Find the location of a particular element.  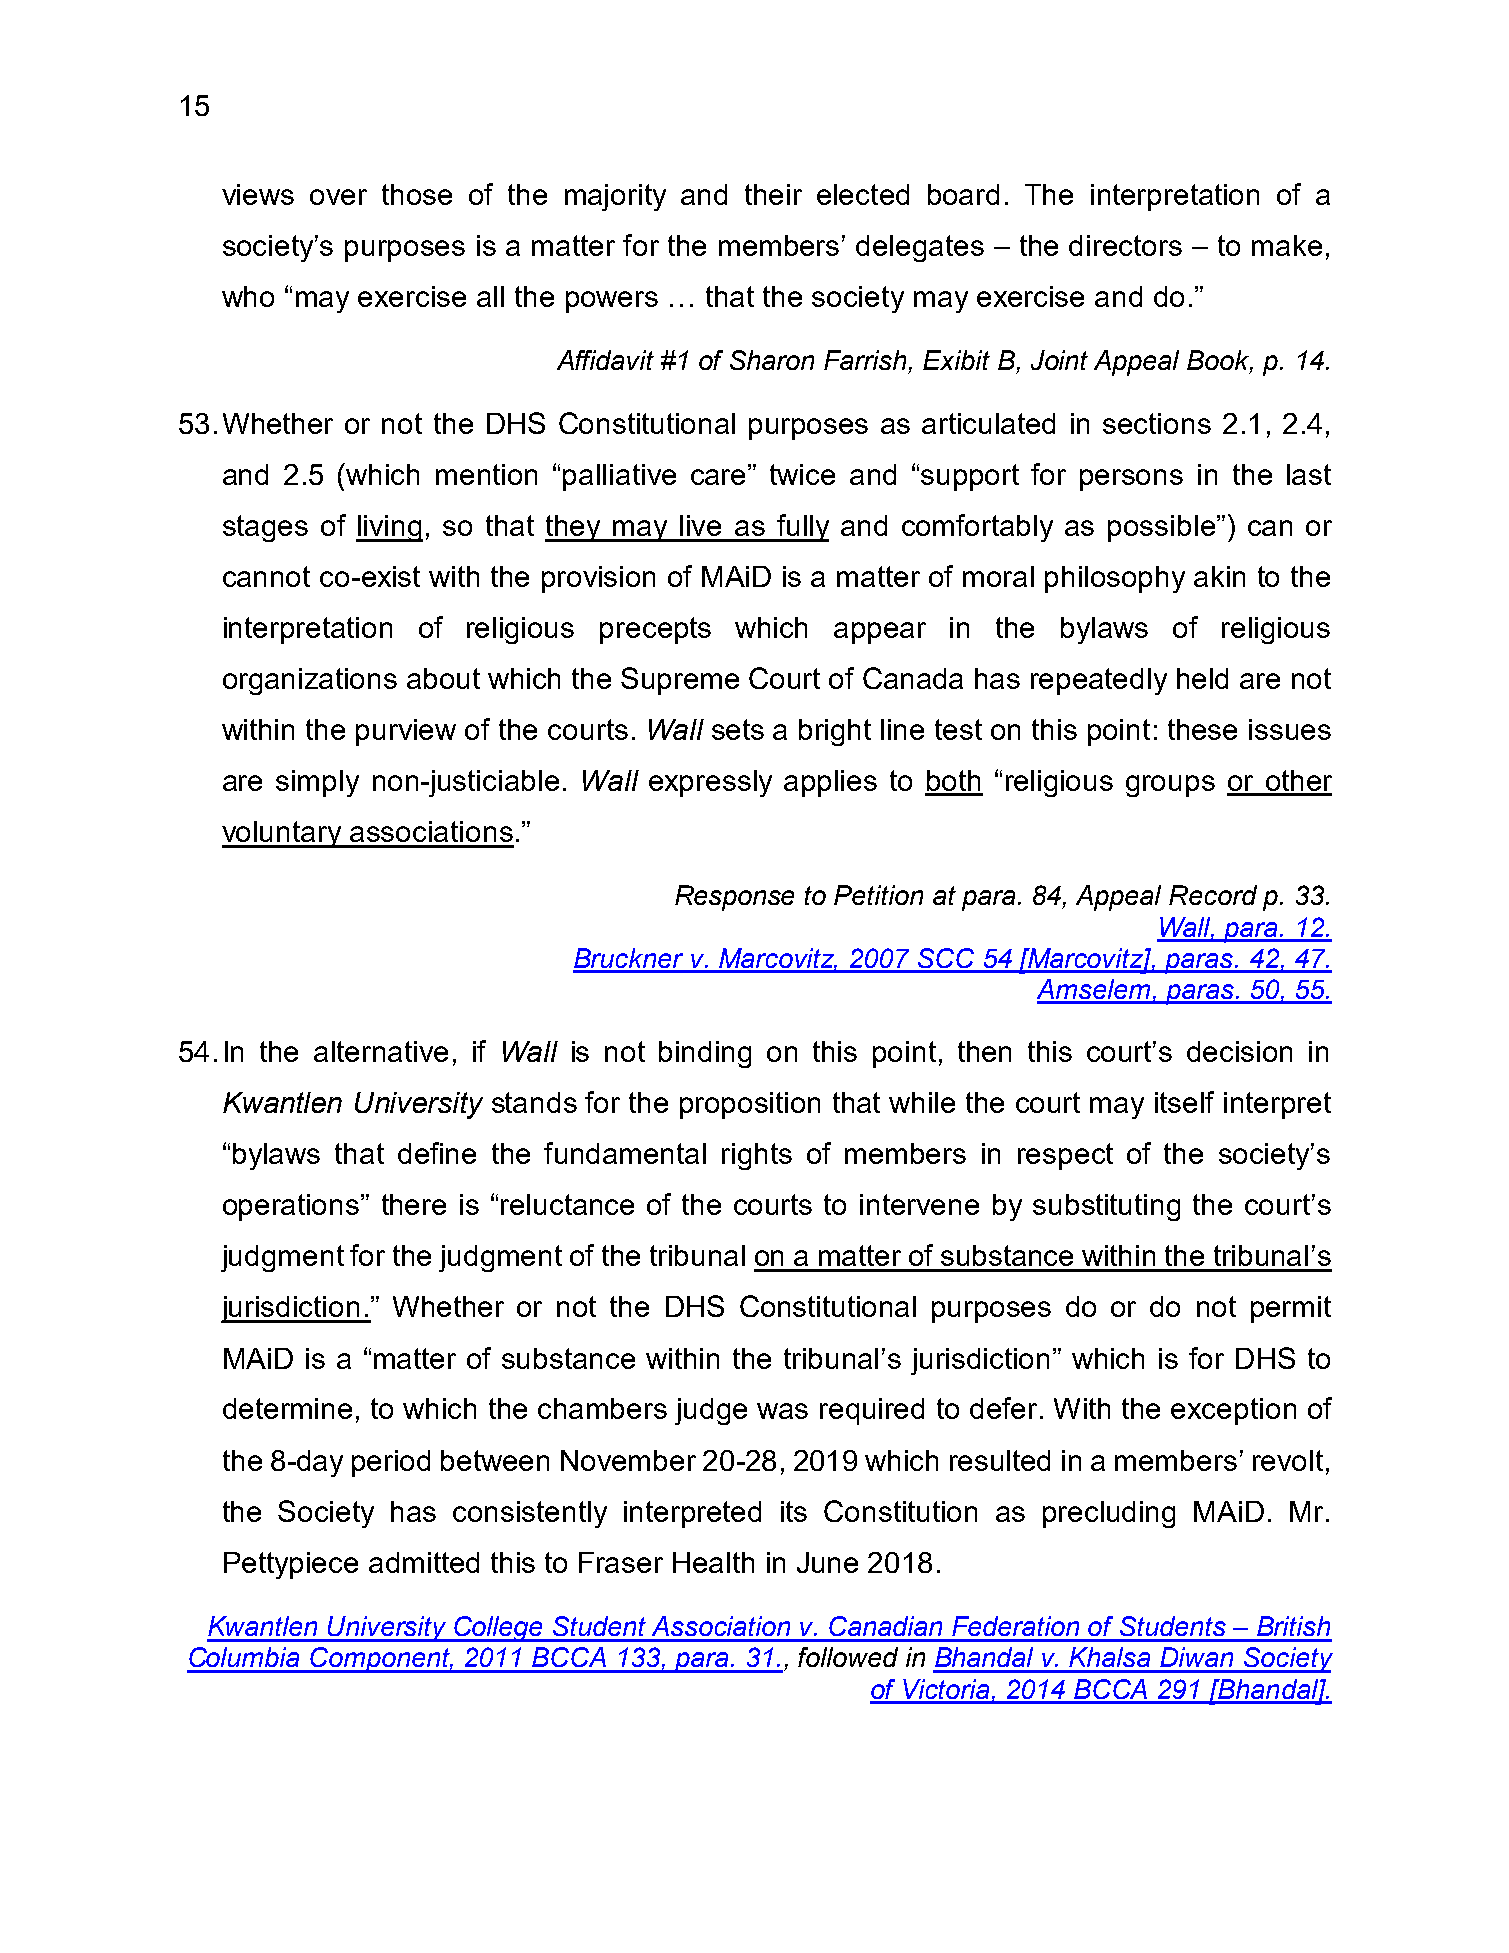

precluding is located at coordinates (1109, 1514).
